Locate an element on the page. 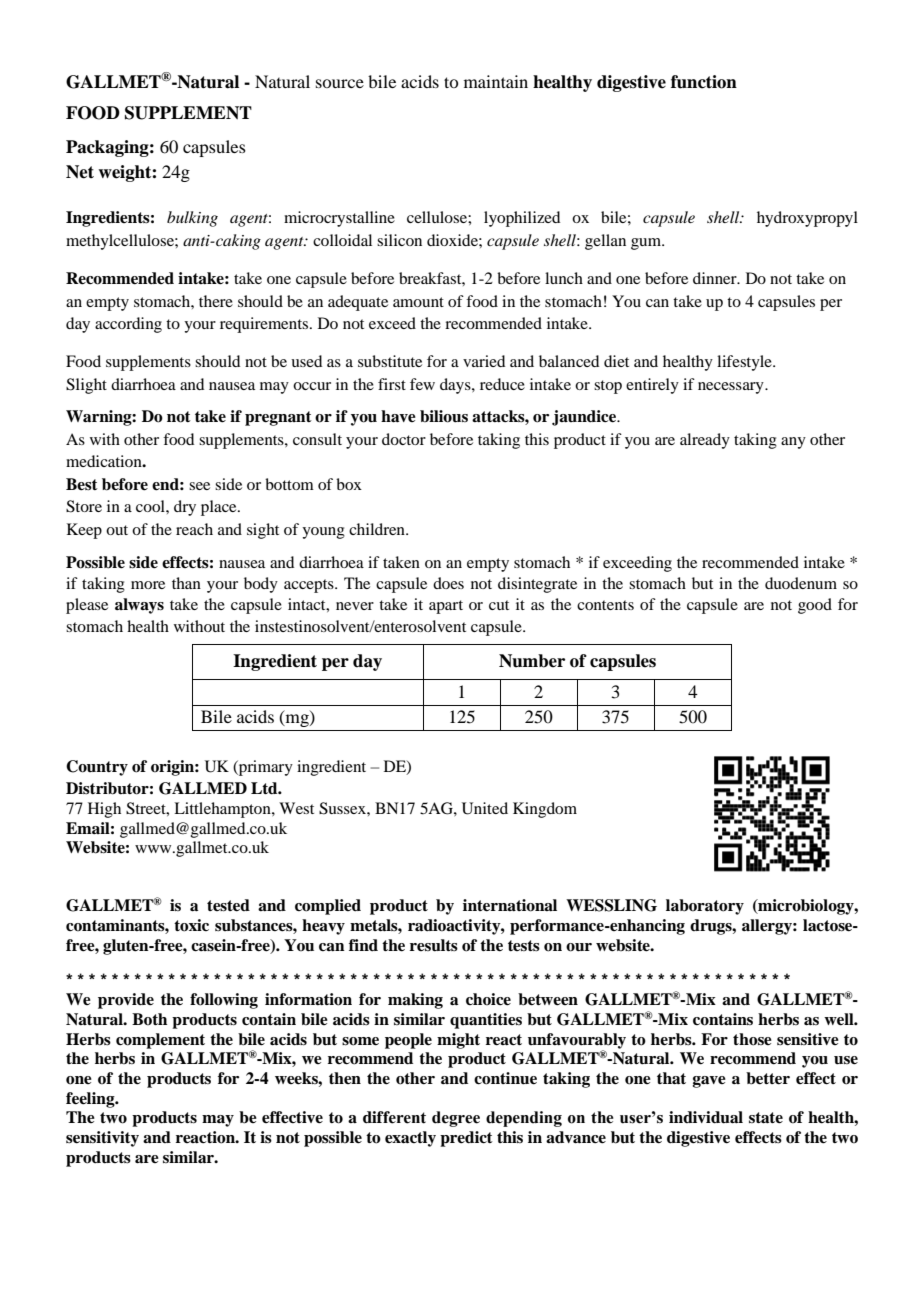  duodenum is located at coordinates (801, 583).
